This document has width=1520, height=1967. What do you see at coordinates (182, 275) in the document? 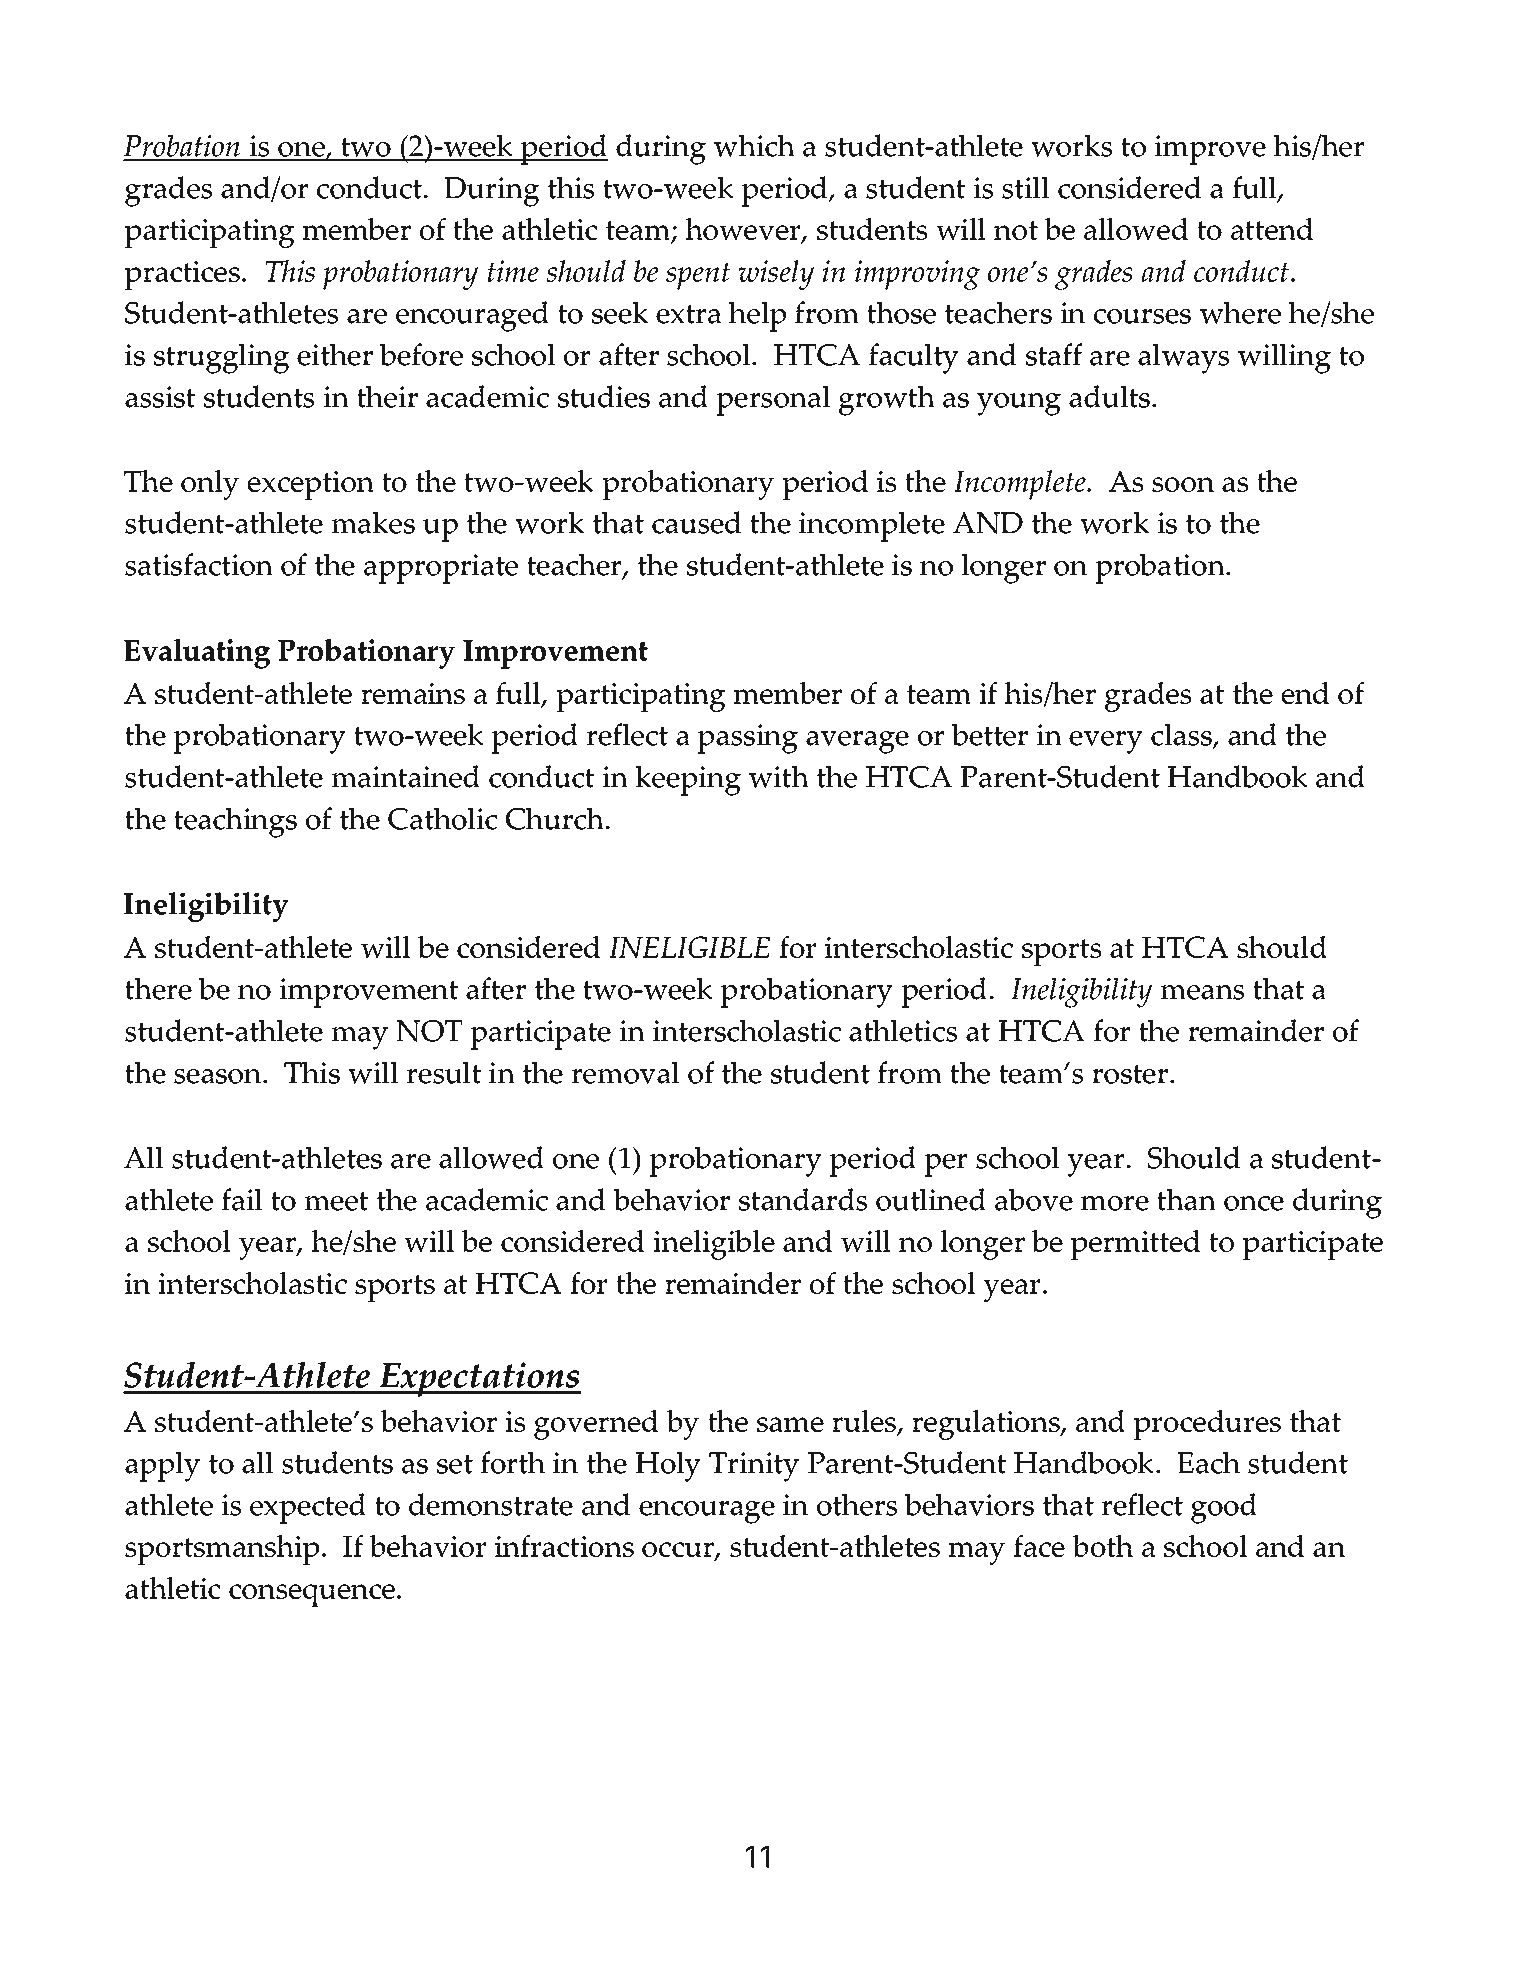
I see `practices` at bounding box center [182, 275].
